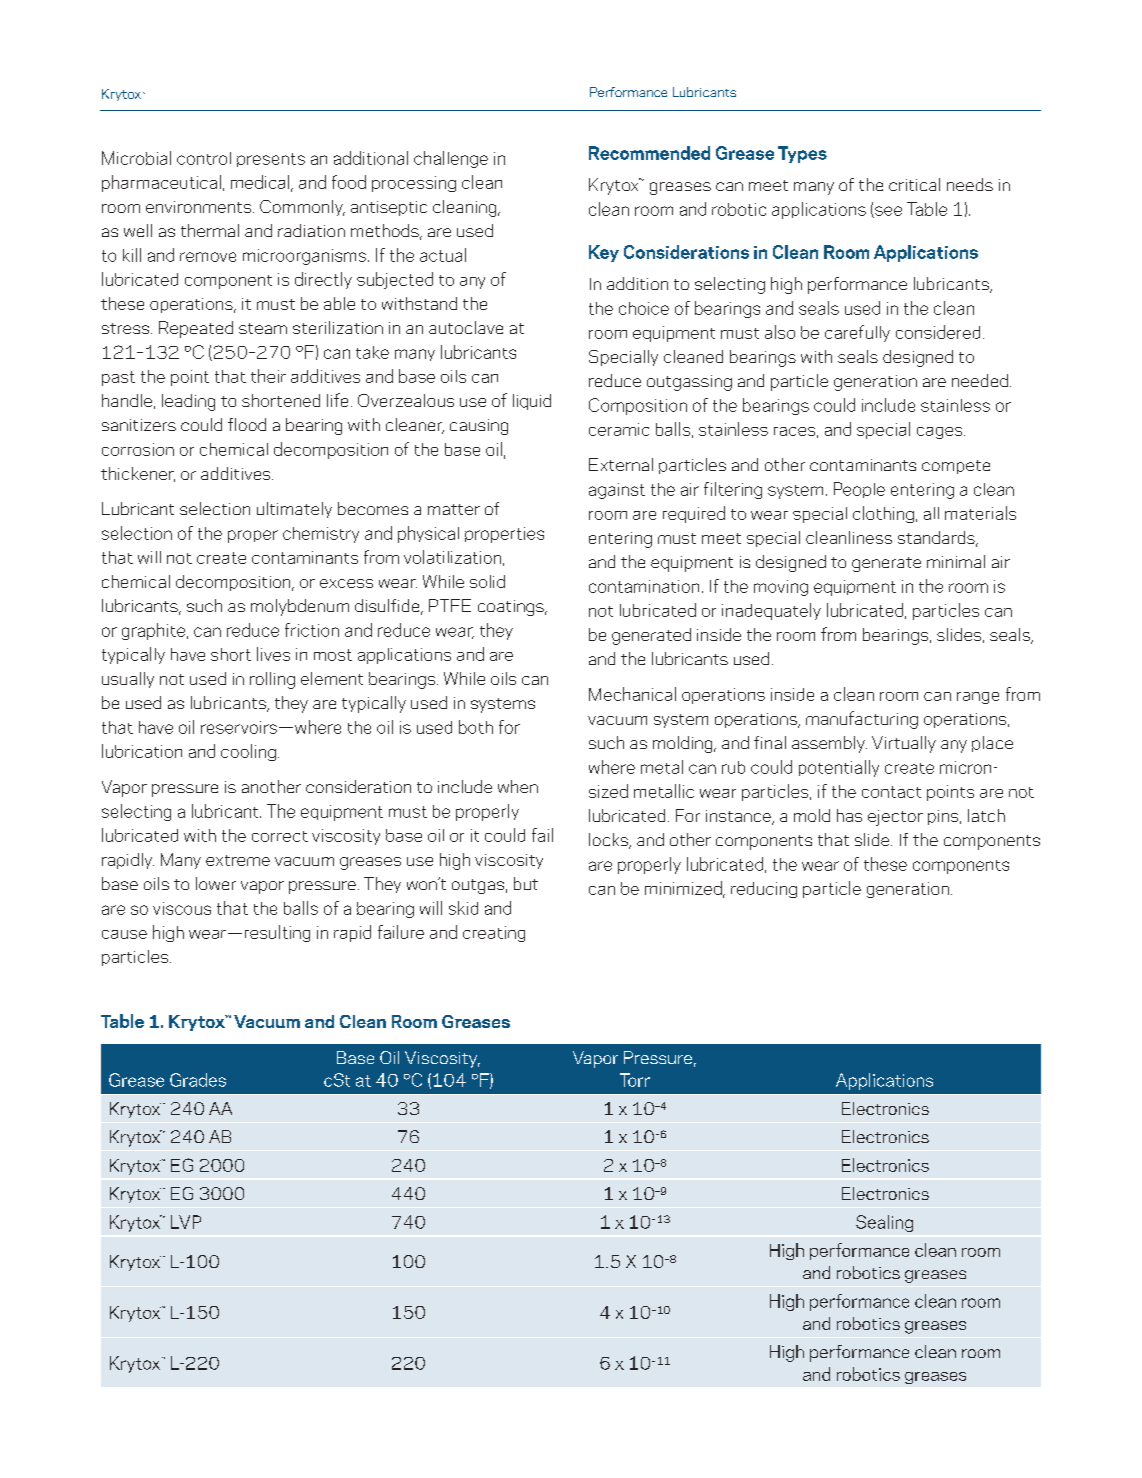 This screenshot has height=1478, width=1142. Describe the element at coordinates (914, 184) in the screenshot. I see `critical` at that location.
